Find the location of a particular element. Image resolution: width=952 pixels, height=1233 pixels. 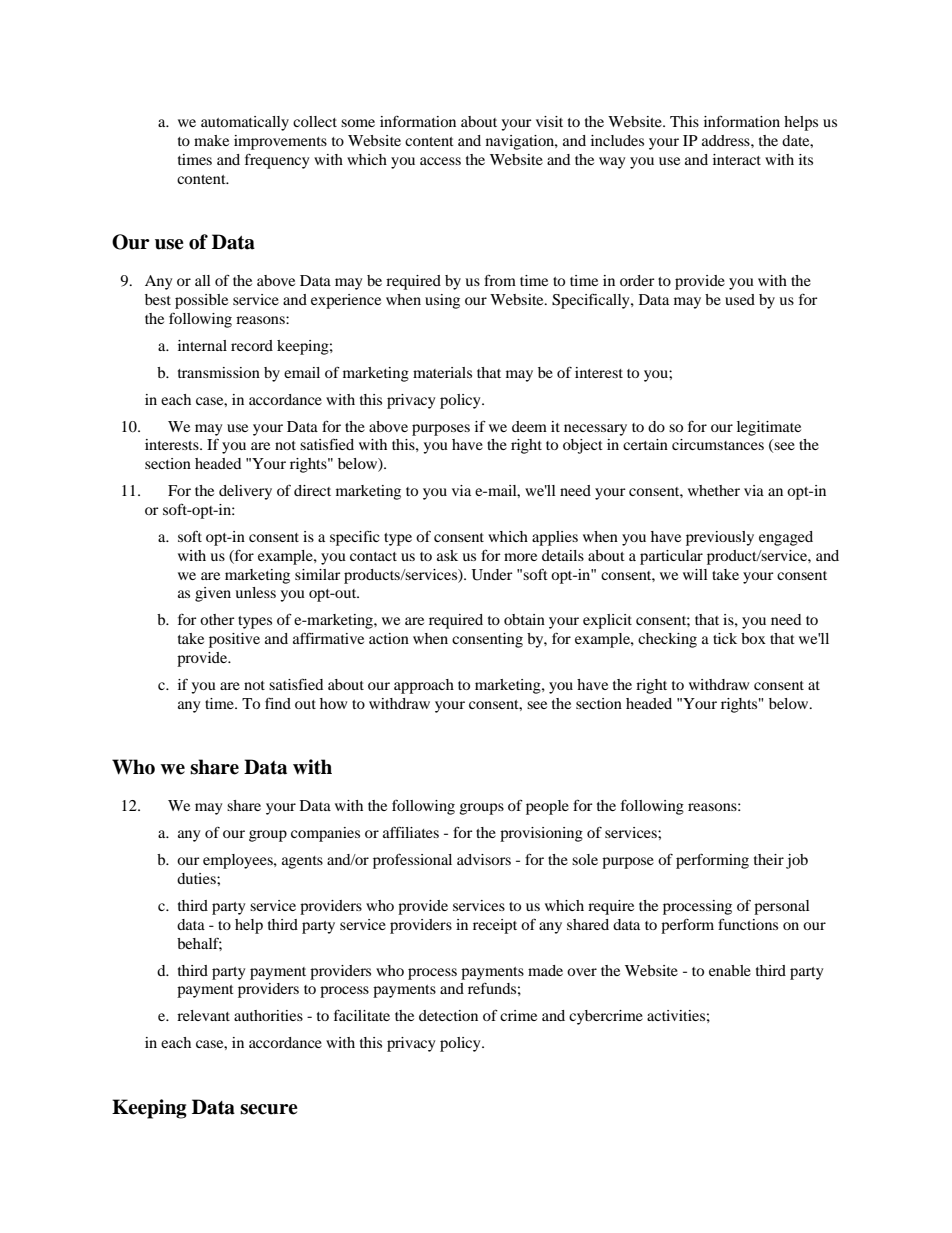

make is located at coordinates (211, 140).
